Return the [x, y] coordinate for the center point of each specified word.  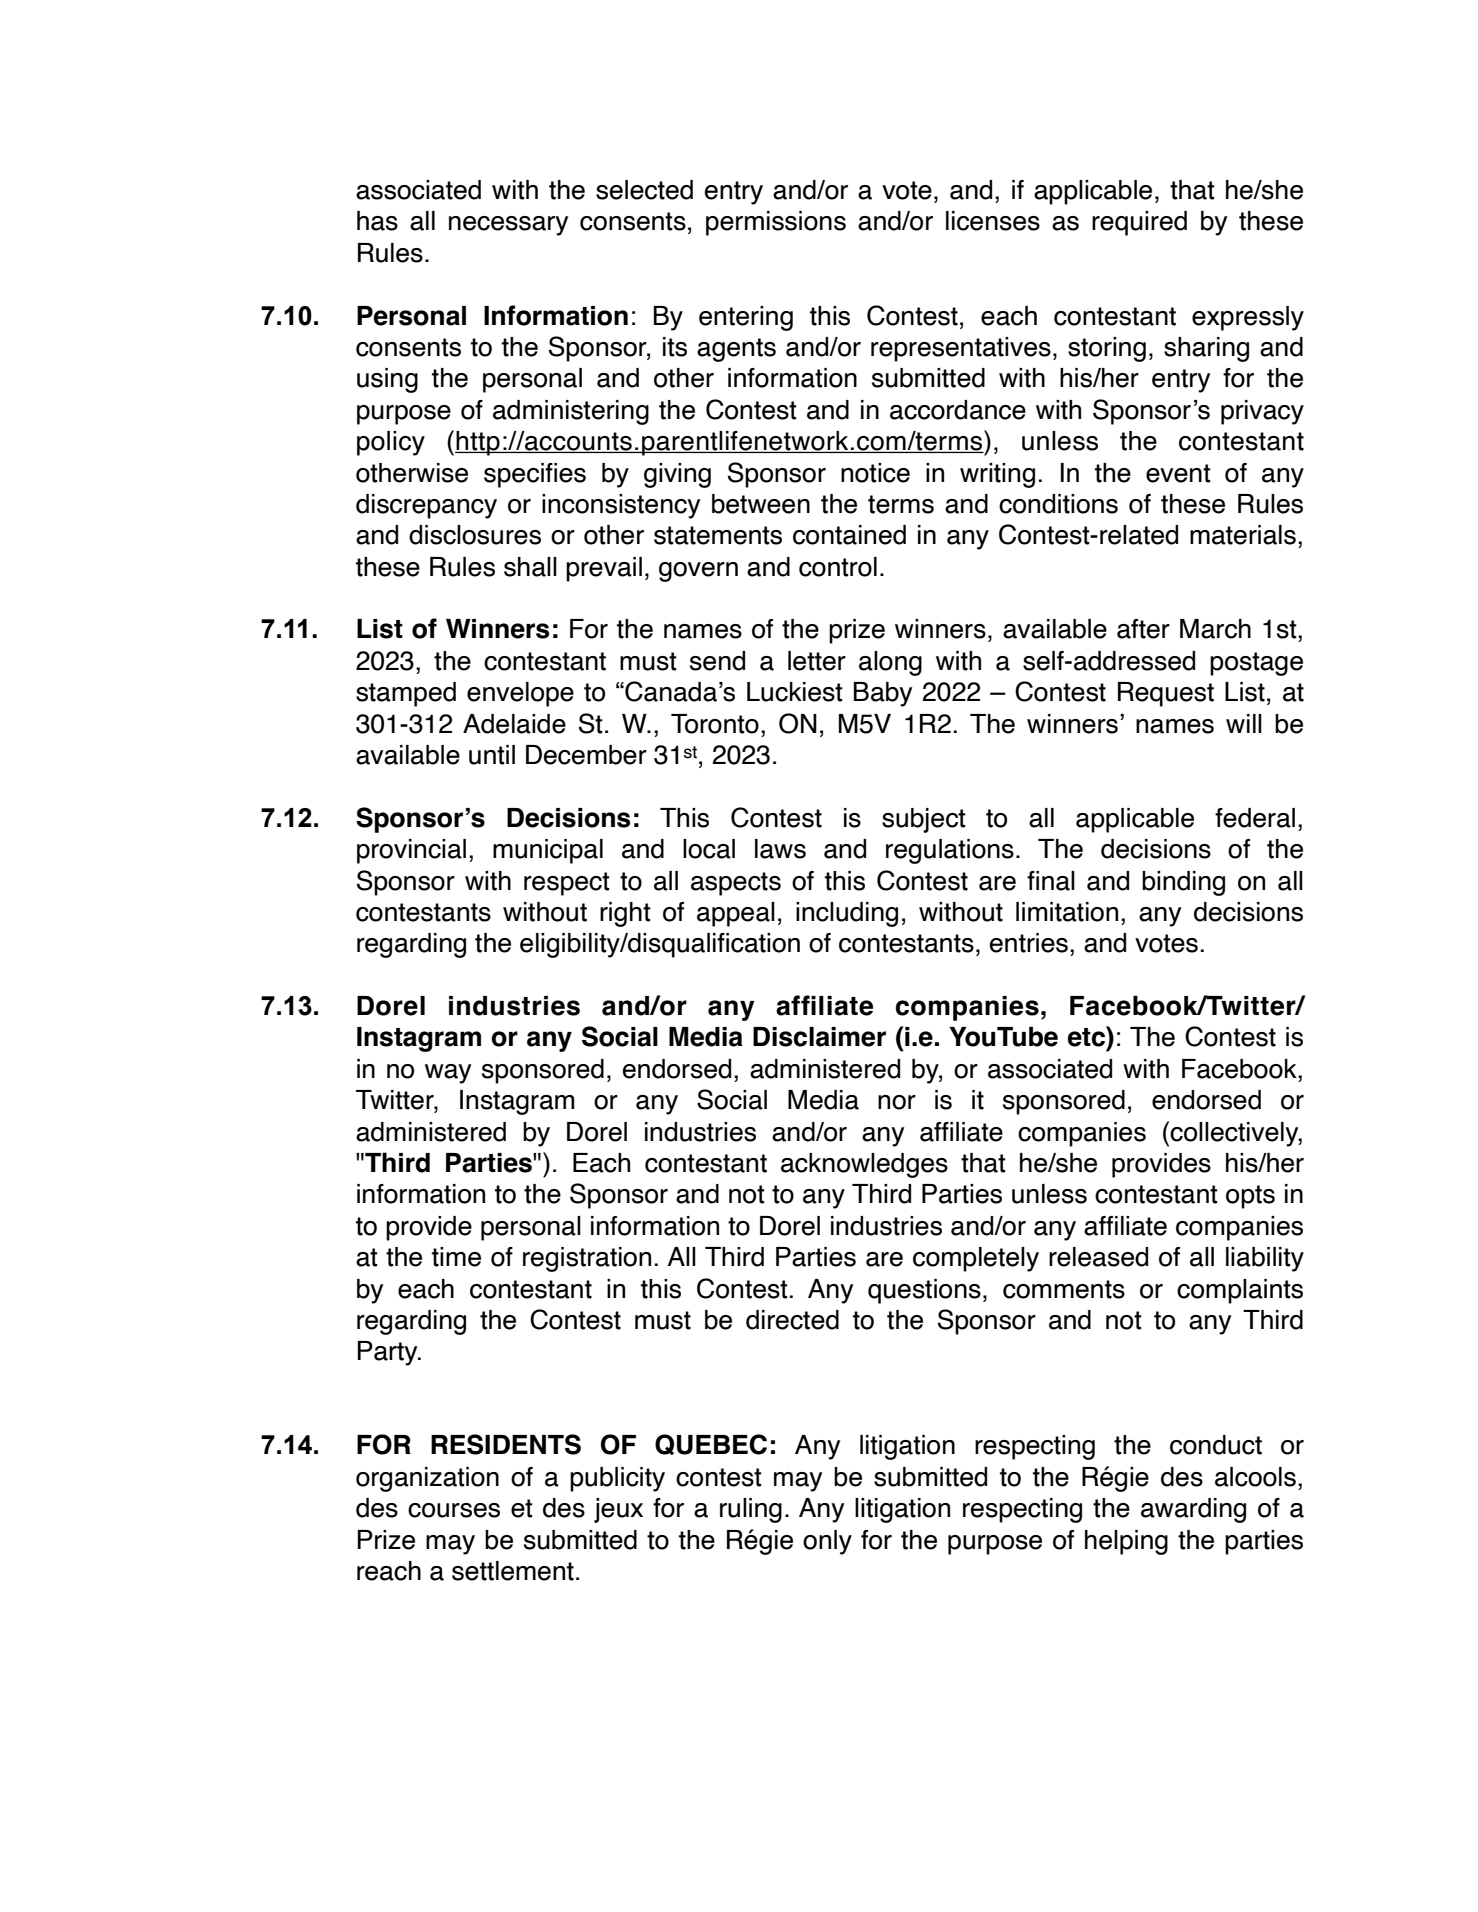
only [827, 1542]
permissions [776, 223]
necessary [508, 226]
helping [1126, 1542]
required [1139, 223]
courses [454, 1510]
